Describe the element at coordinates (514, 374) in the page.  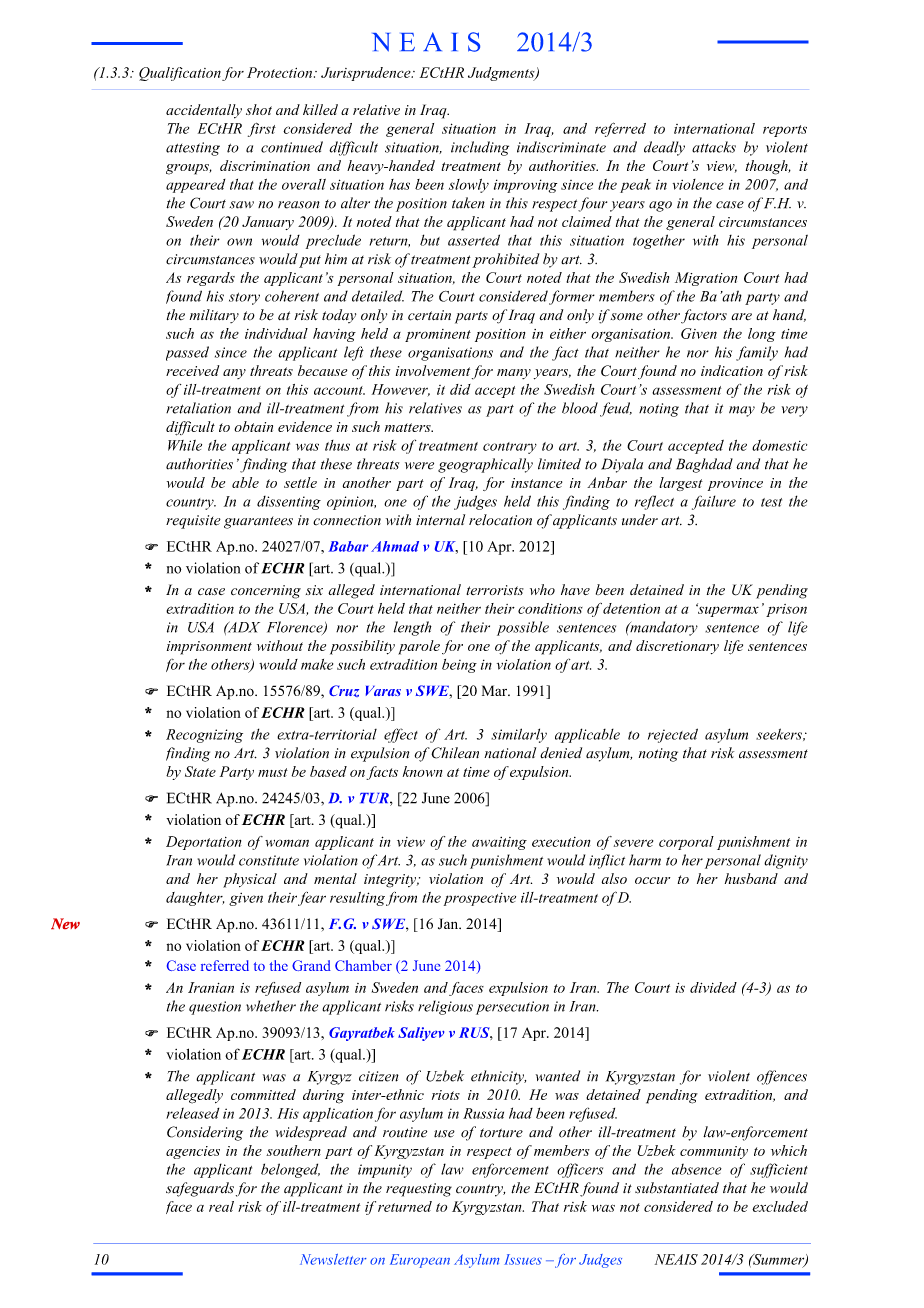
I see `many` at that location.
